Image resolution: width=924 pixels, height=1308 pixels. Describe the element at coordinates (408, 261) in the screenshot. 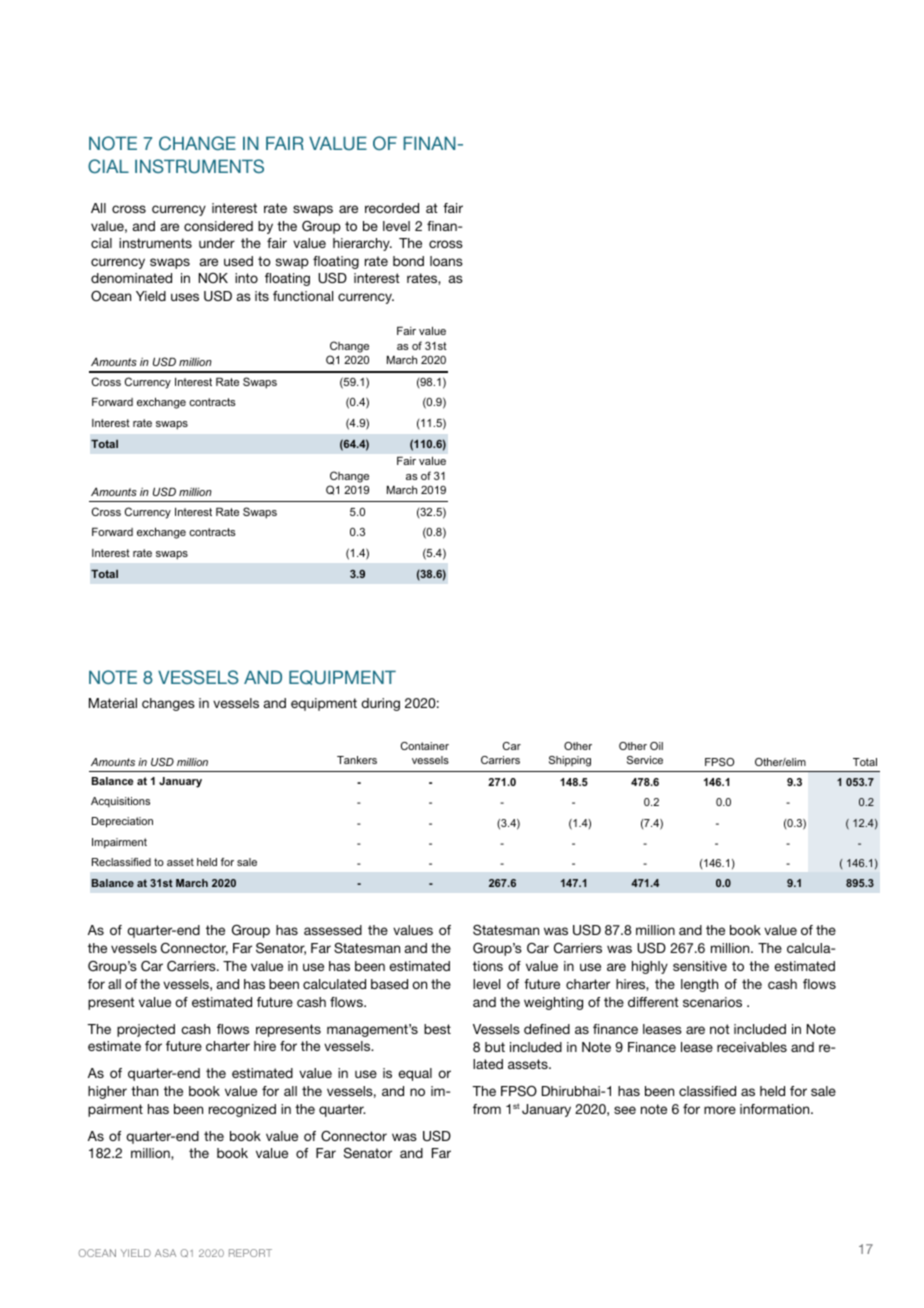

I see `bond` at that location.
